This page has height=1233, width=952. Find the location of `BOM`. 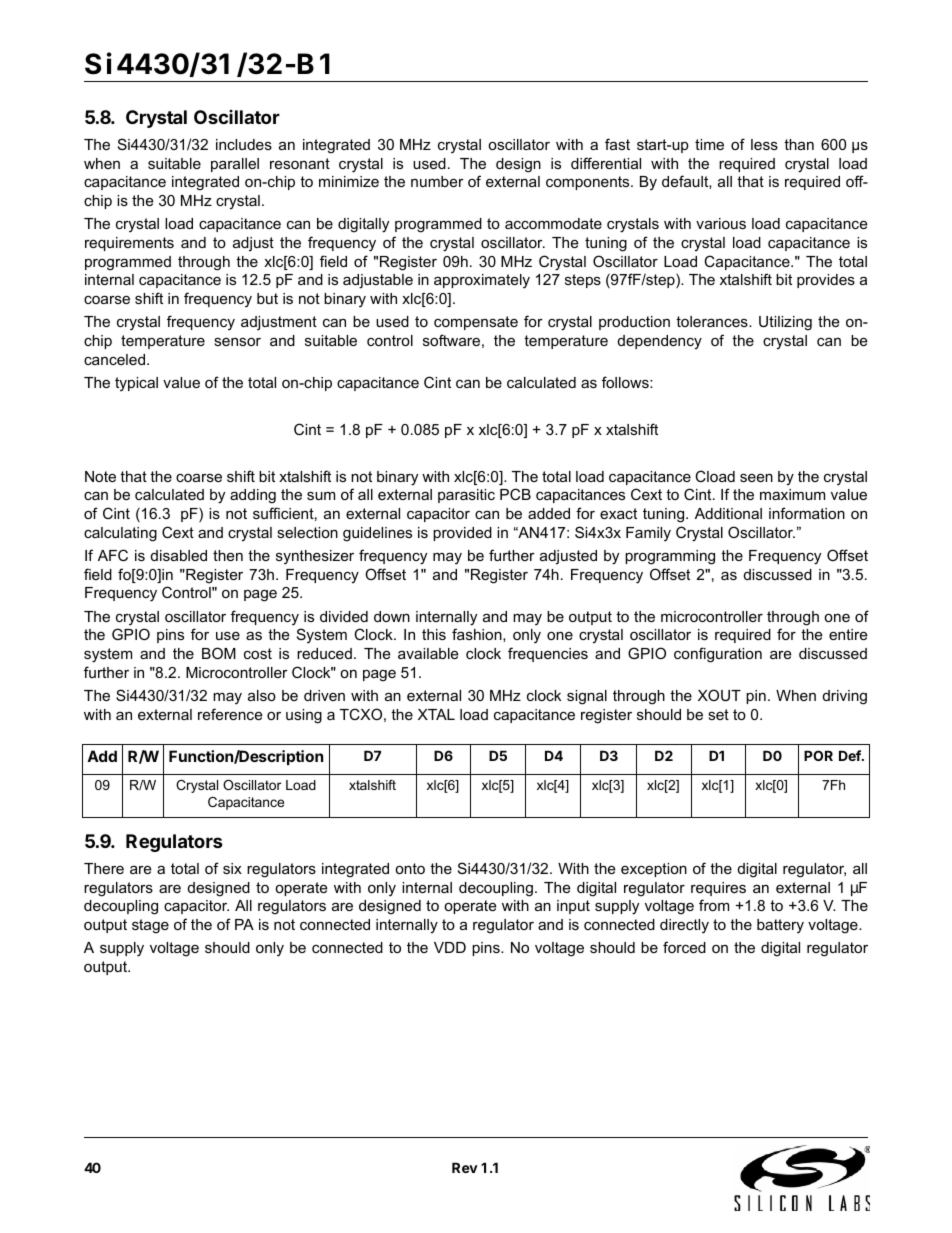

BOM is located at coordinates (219, 653).
